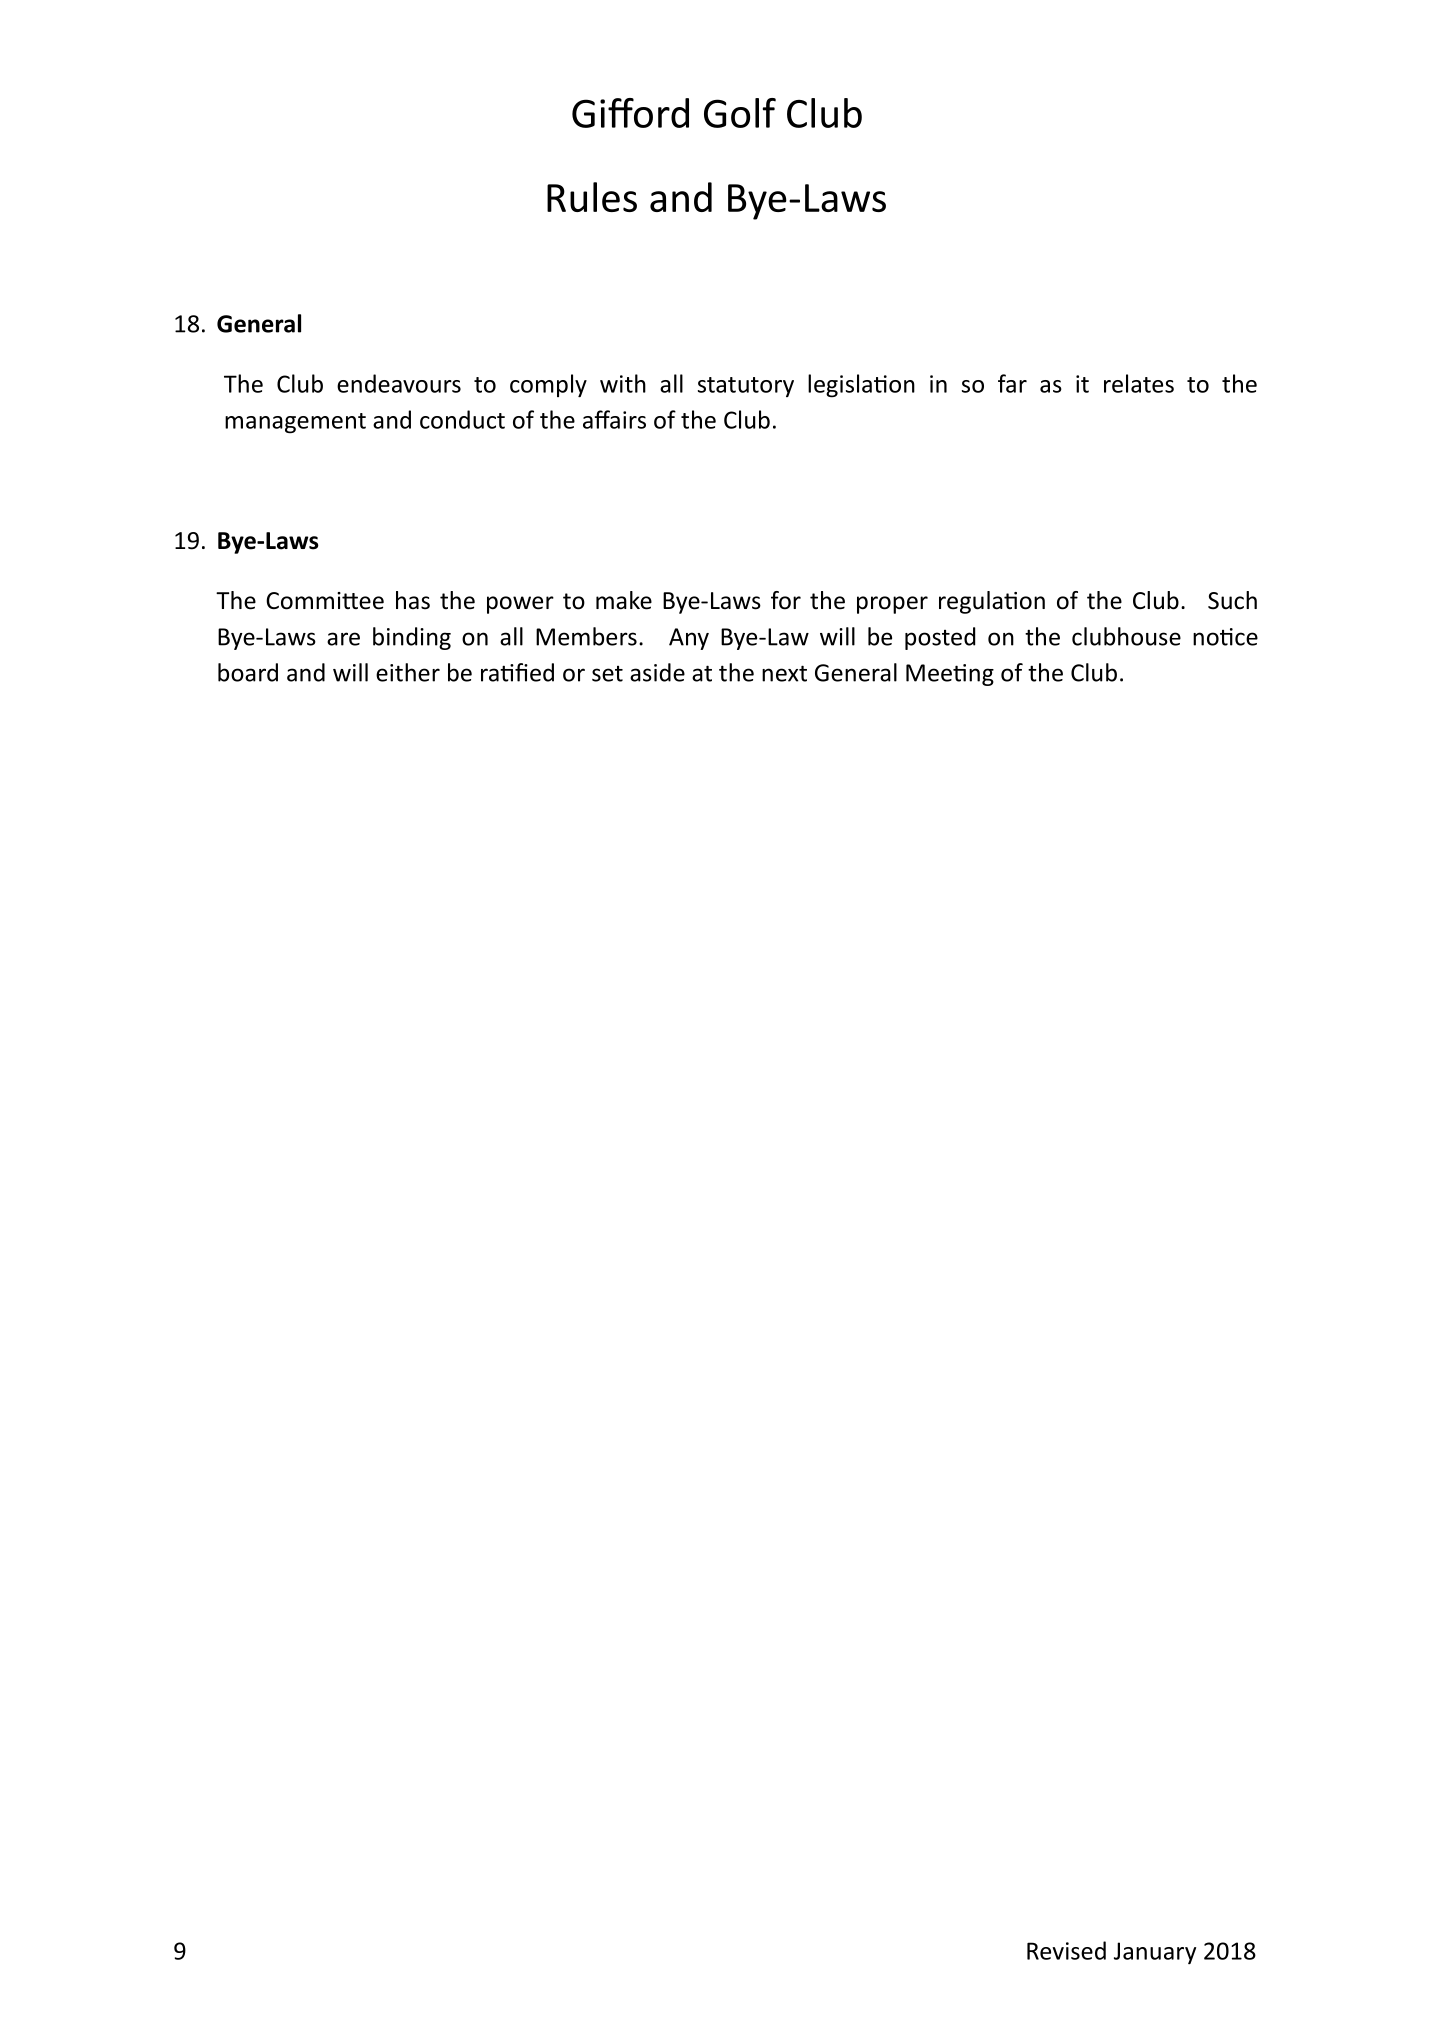  I want to click on statutory, so click(746, 387).
